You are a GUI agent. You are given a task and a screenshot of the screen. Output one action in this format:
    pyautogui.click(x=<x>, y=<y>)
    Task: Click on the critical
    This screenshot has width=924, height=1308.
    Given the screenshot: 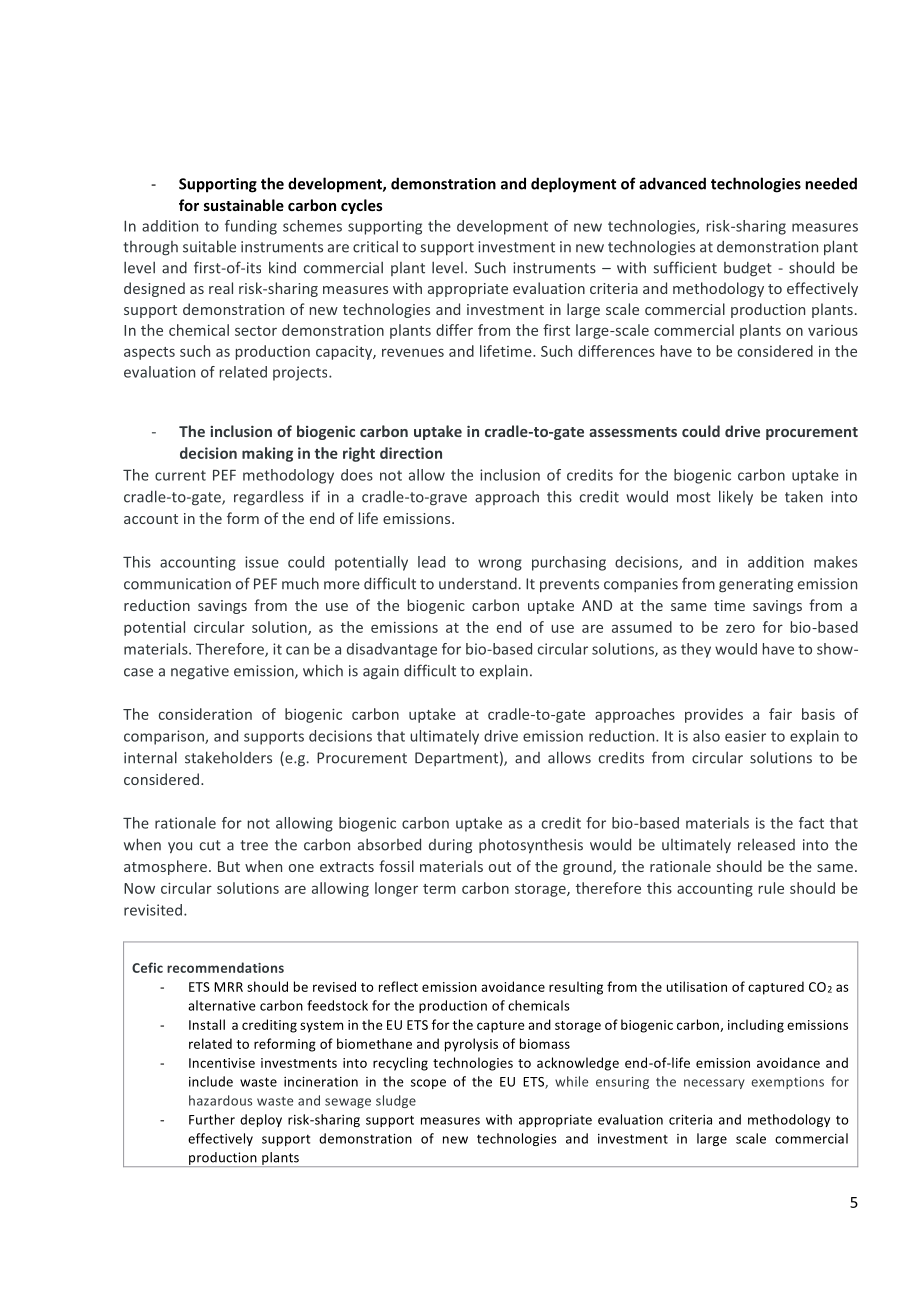 What is the action you would take?
    pyautogui.click(x=375, y=246)
